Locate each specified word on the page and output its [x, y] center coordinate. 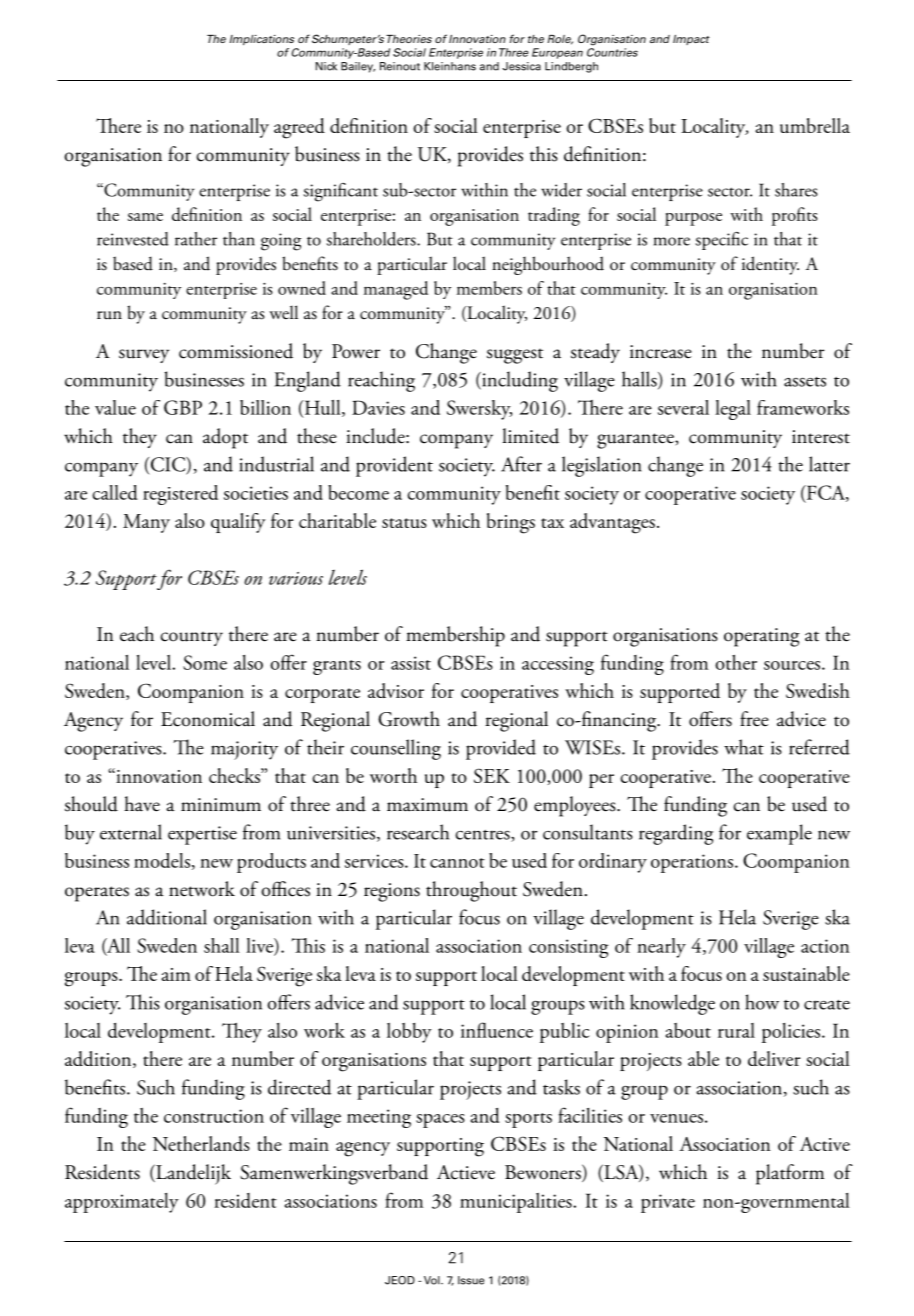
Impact [691, 40]
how [762, 1002]
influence [497, 1030]
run [109, 315]
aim [176, 974]
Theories [409, 39]
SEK [492, 775]
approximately [122, 1203]
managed [396, 290]
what [744, 747]
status [404, 523]
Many [146, 523]
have [142, 804]
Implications [262, 40]
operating [762, 637]
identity [770, 265]
